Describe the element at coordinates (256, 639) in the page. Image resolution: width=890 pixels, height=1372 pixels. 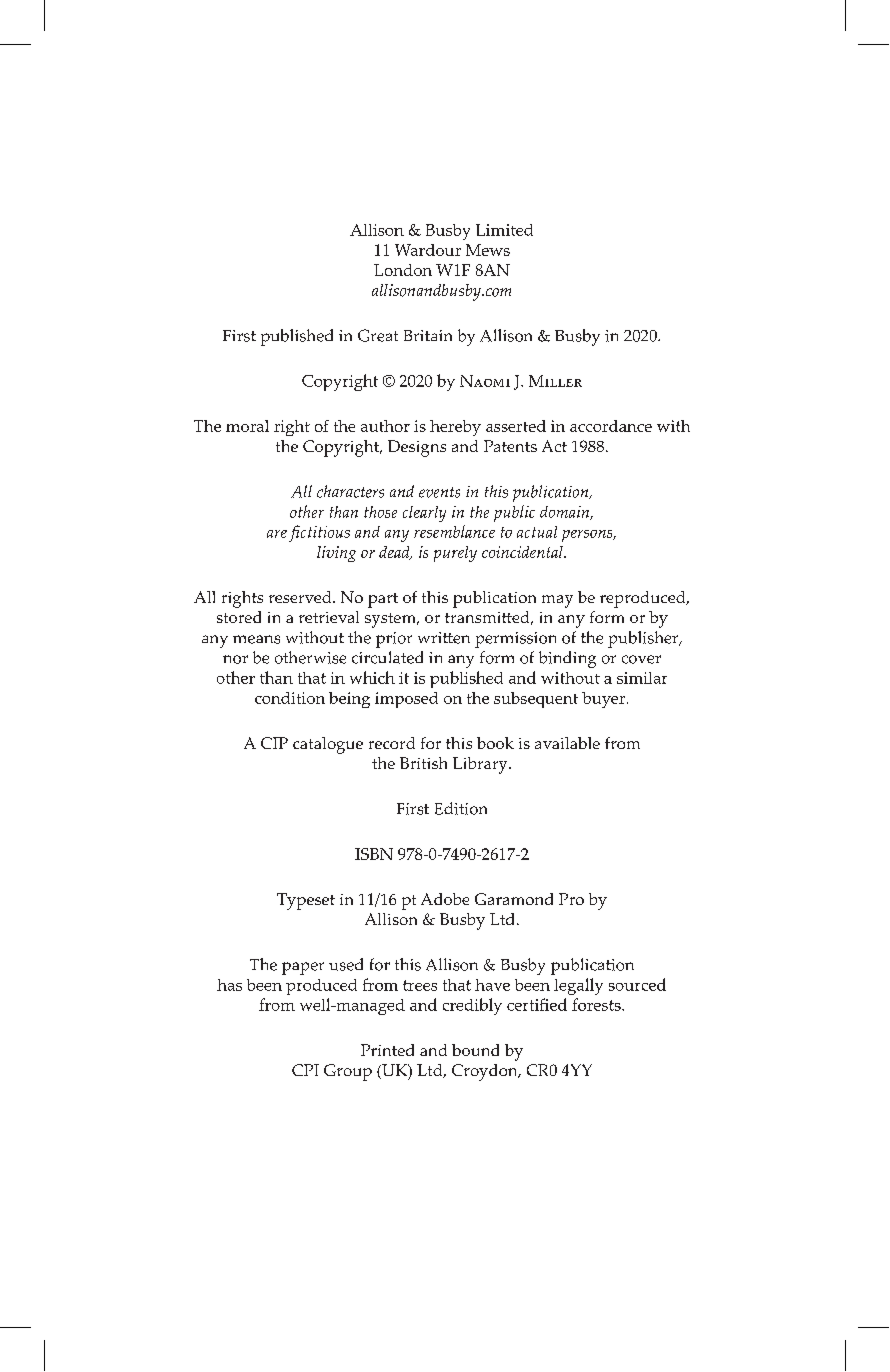
I see `means` at that location.
